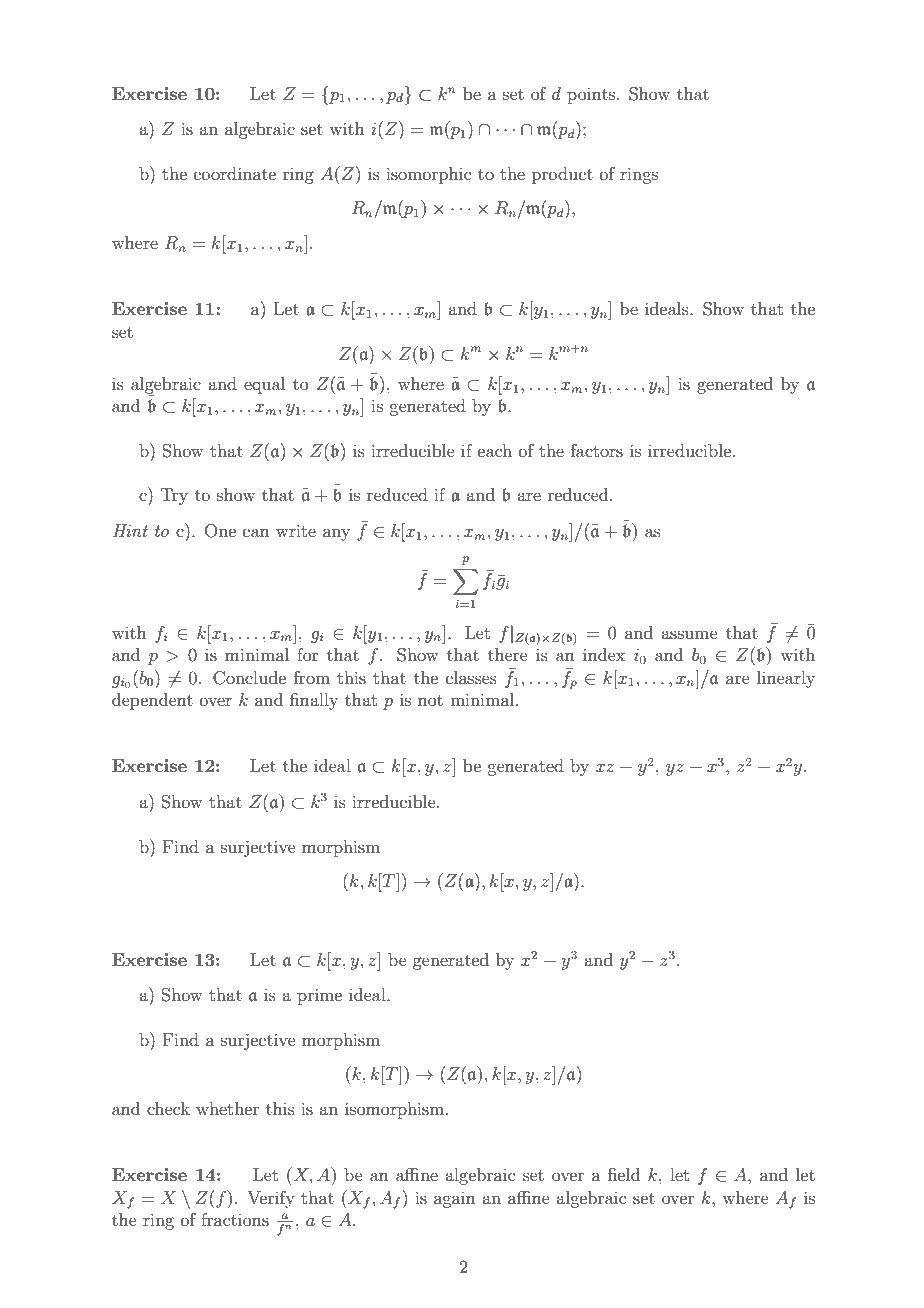 This page has width=924, height=1308. What do you see at coordinates (235, 1219) in the page?
I see `fractions` at bounding box center [235, 1219].
